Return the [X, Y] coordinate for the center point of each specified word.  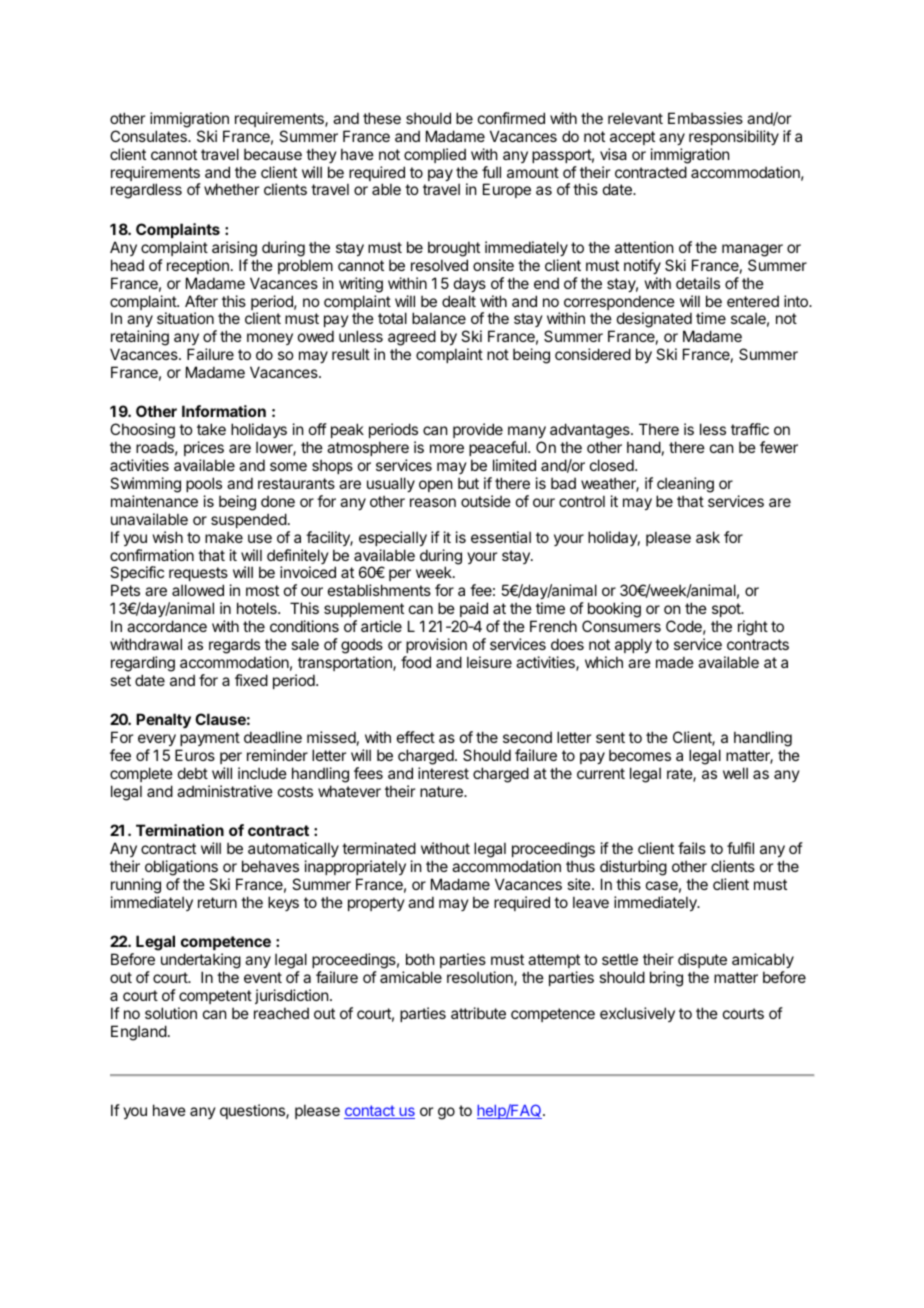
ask [708, 537]
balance [439, 318]
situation [185, 318]
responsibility [734, 137]
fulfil [740, 848]
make [224, 537]
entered [753, 301]
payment [210, 739]
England [139, 1033]
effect [416, 737]
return [217, 902]
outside [486, 501]
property [376, 904]
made [675, 662]
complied [435, 155]
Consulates [149, 136]
